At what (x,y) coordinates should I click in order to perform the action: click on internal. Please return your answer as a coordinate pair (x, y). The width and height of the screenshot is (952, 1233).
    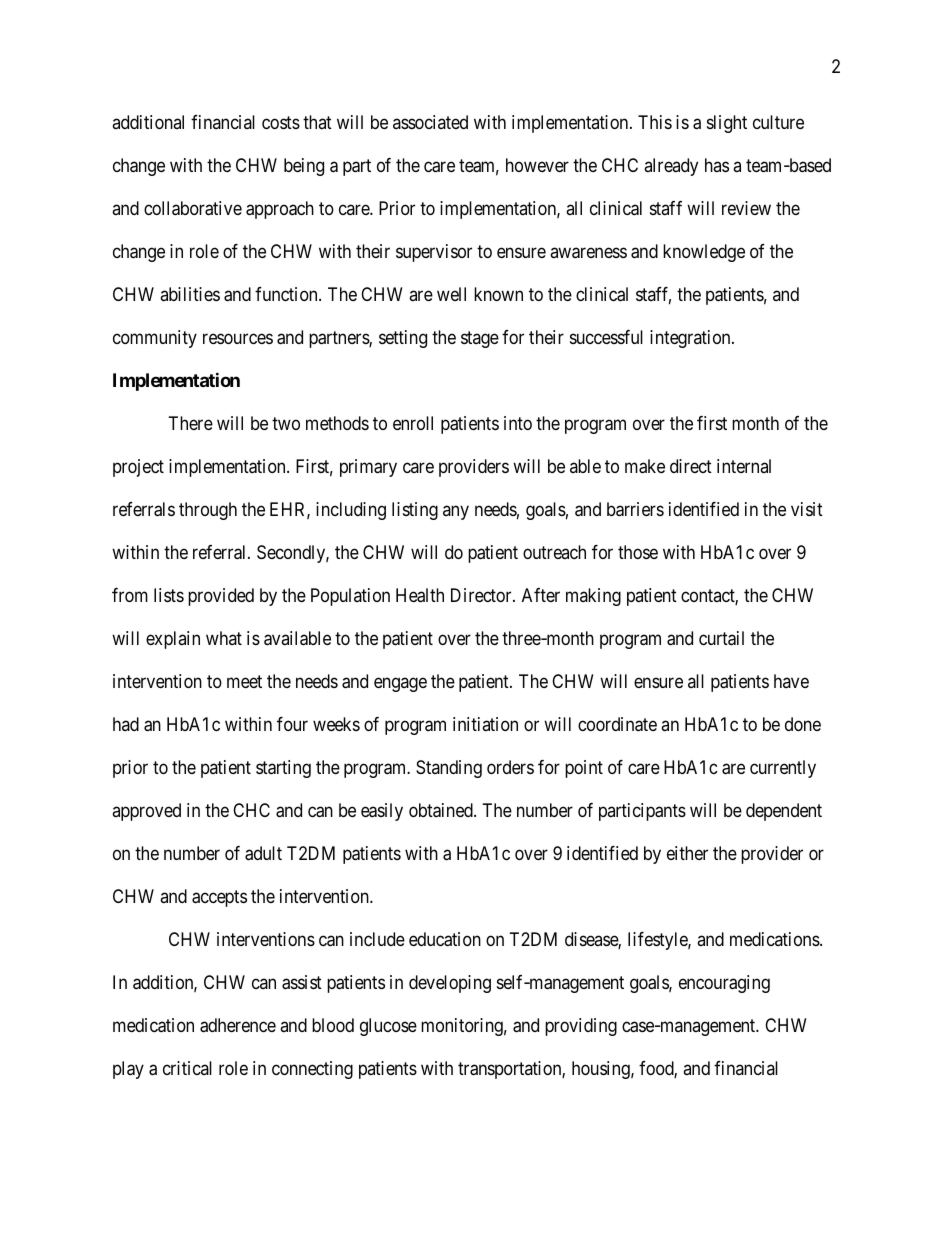
    Looking at the image, I should click on (744, 466).
